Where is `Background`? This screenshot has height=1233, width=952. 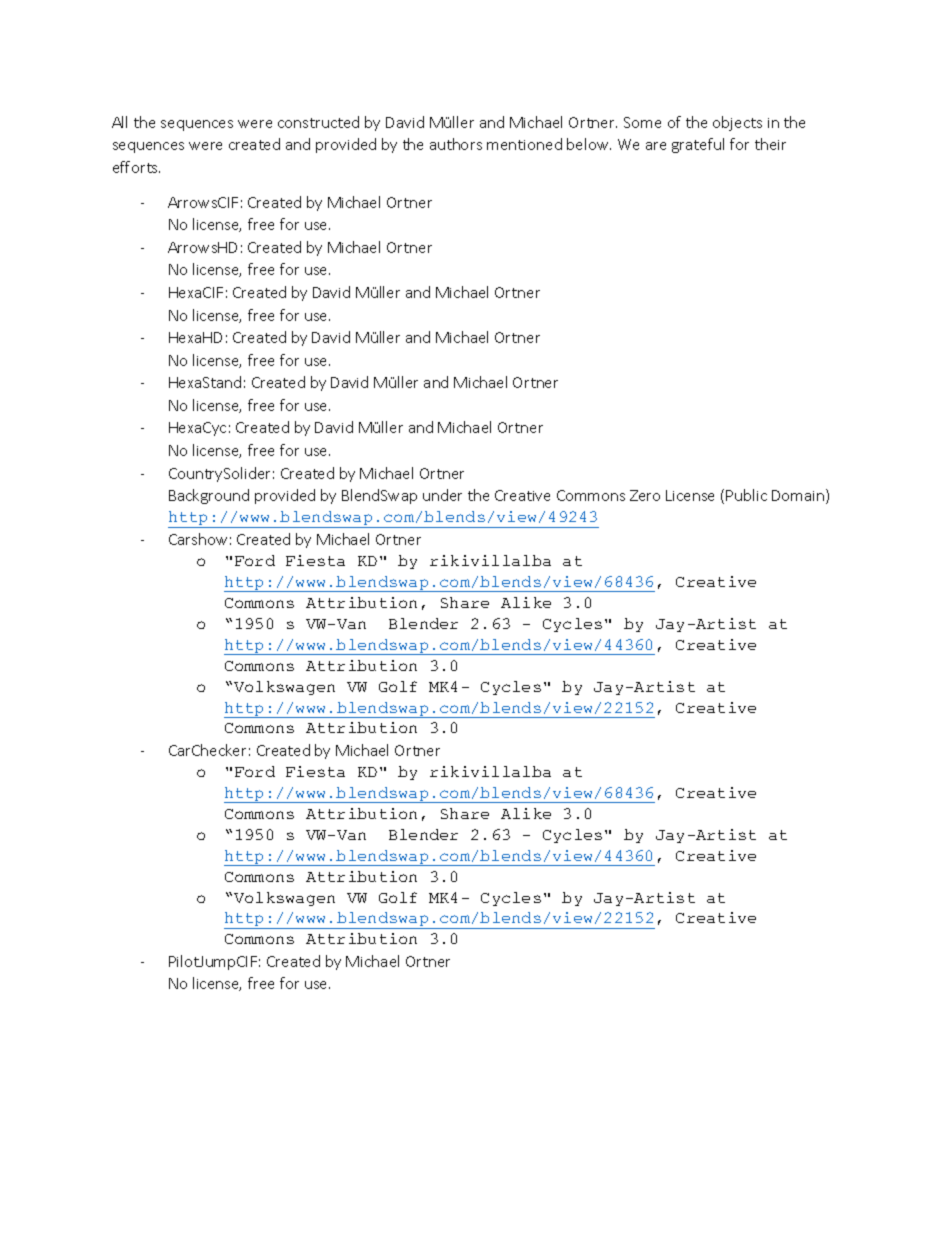 Background is located at coordinates (209, 496).
